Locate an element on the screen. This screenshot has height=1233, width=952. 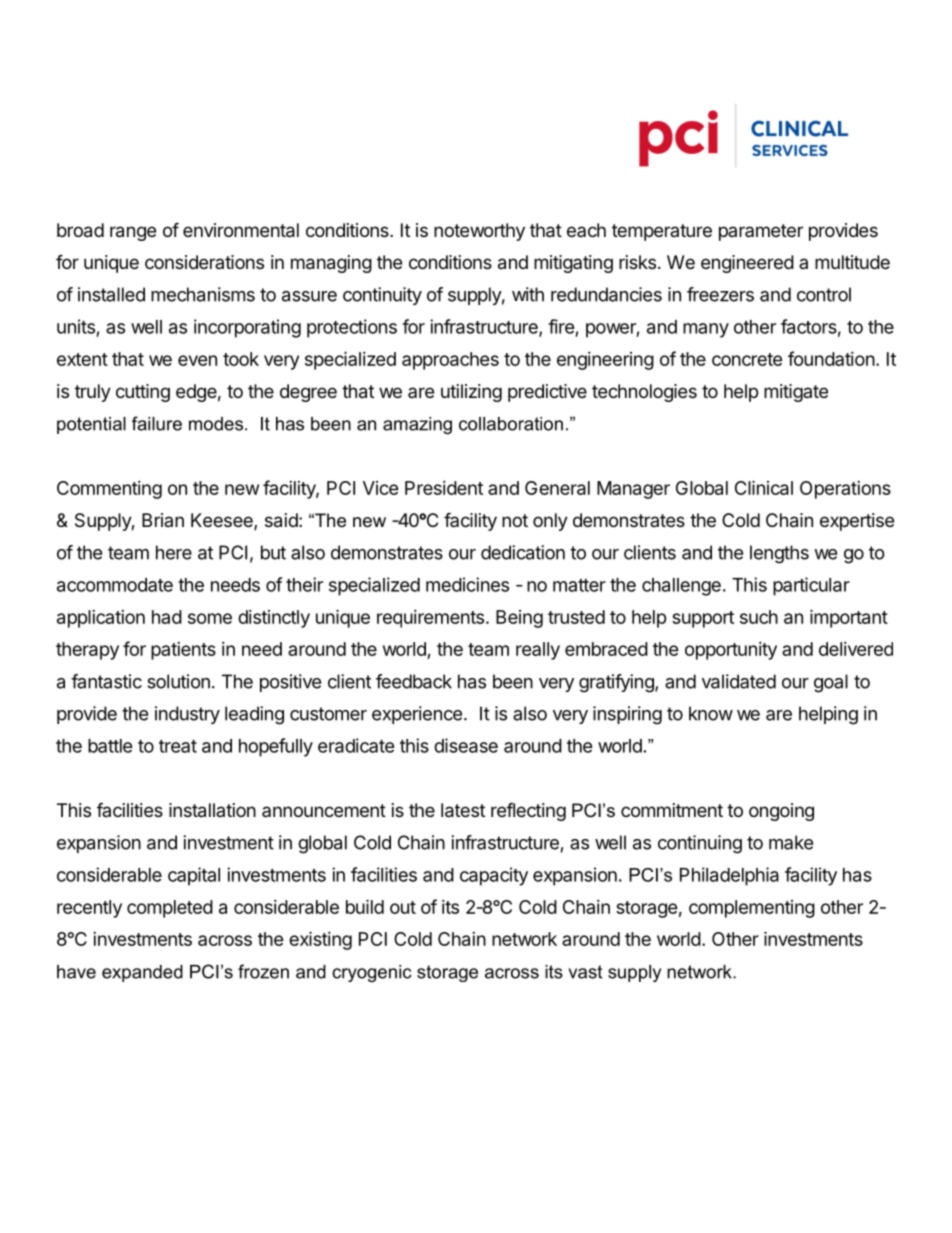
complementing is located at coordinates (752, 909).
